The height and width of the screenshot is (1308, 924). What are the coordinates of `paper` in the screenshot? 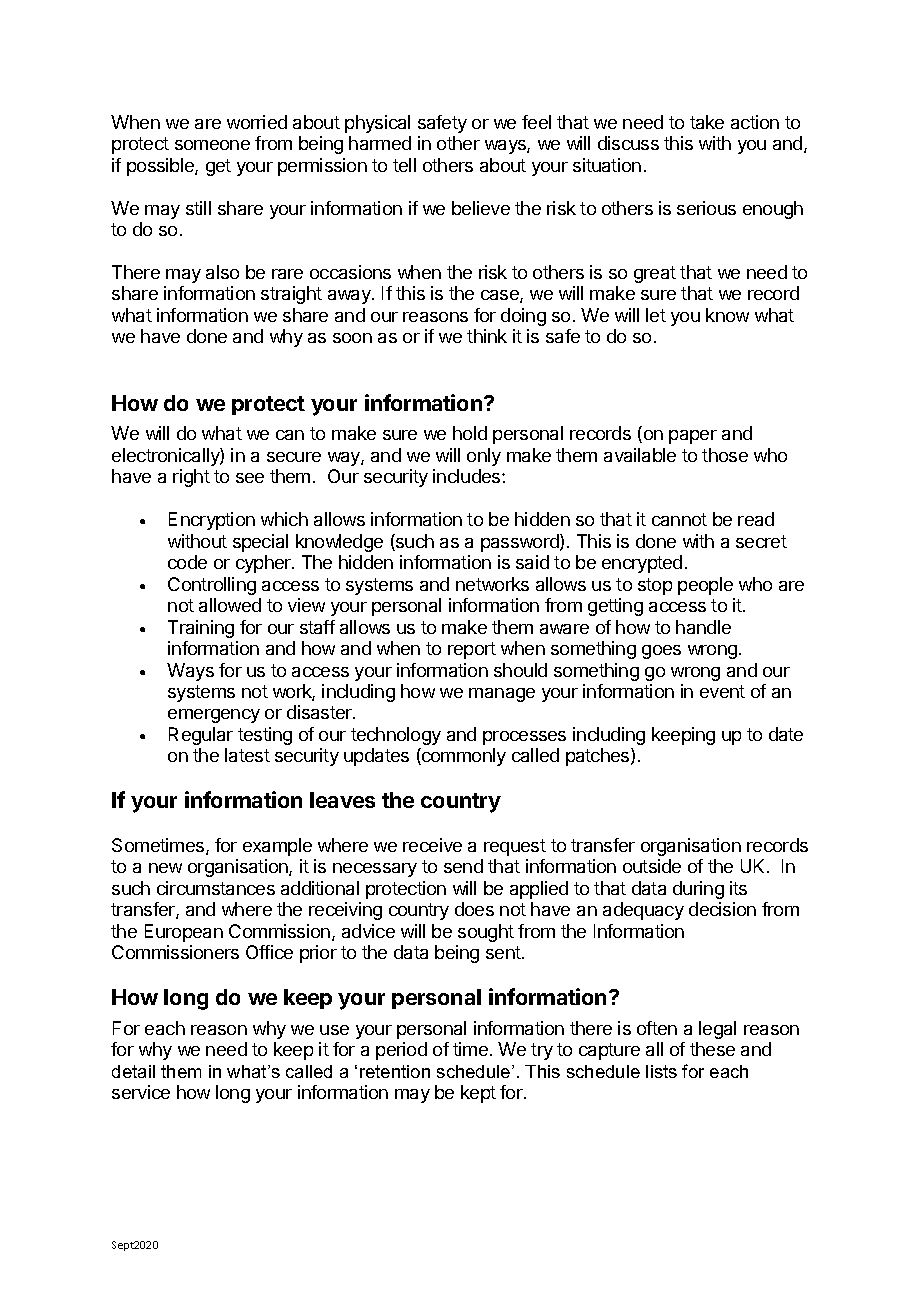 It's located at (693, 437).
